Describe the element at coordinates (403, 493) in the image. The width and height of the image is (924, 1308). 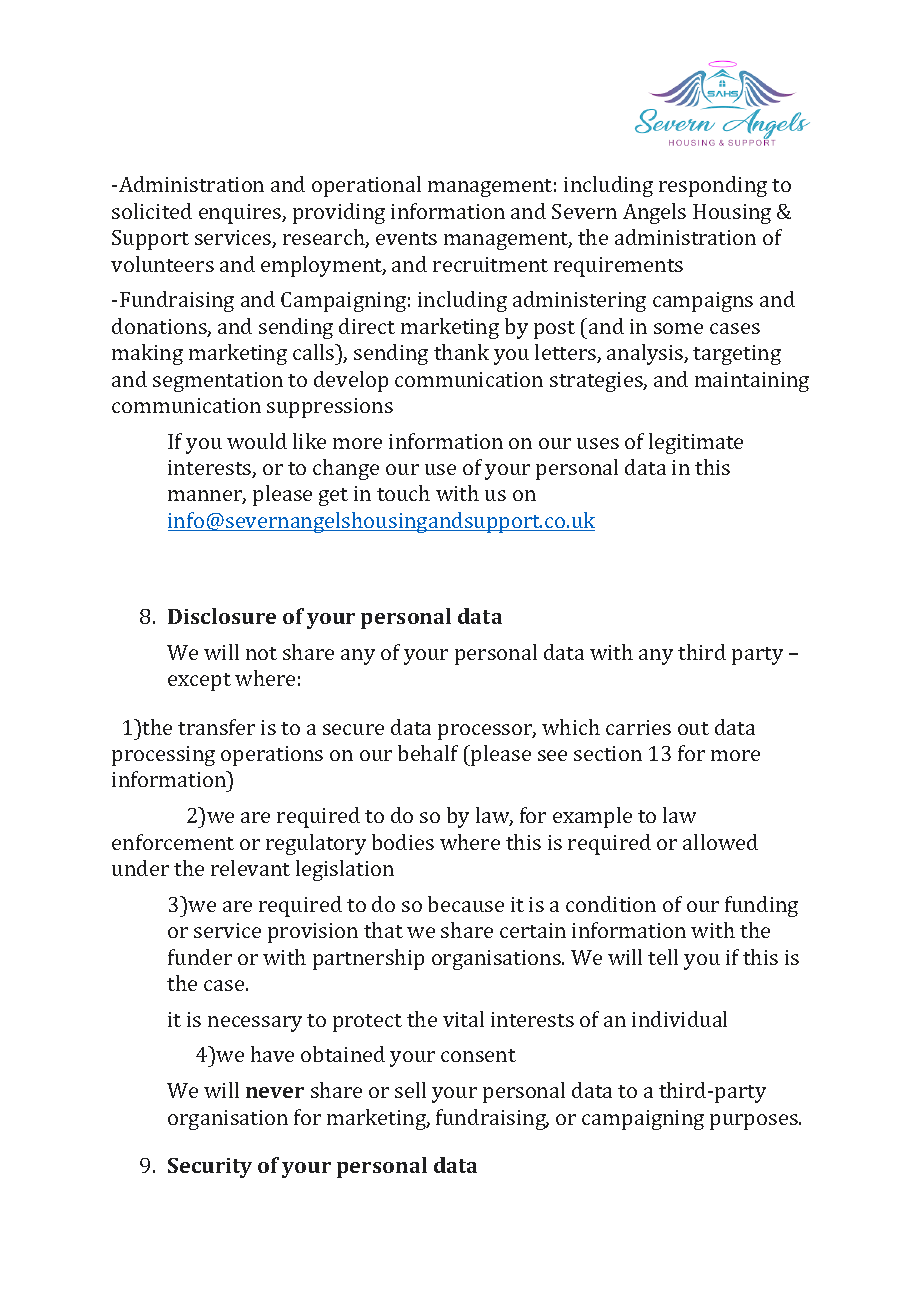
I see `touch` at that location.
